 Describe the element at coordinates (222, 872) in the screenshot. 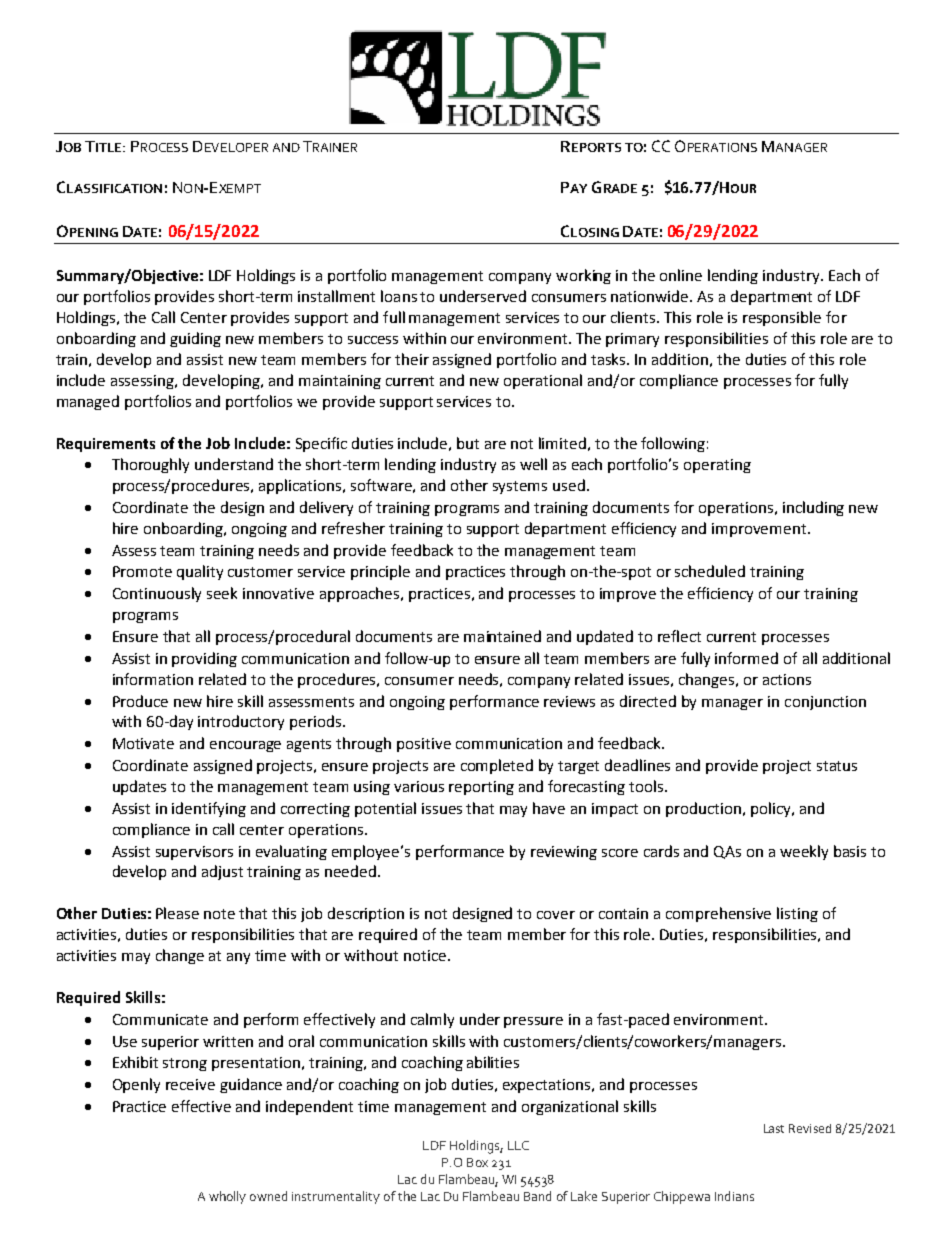

I see `adjust` at that location.
